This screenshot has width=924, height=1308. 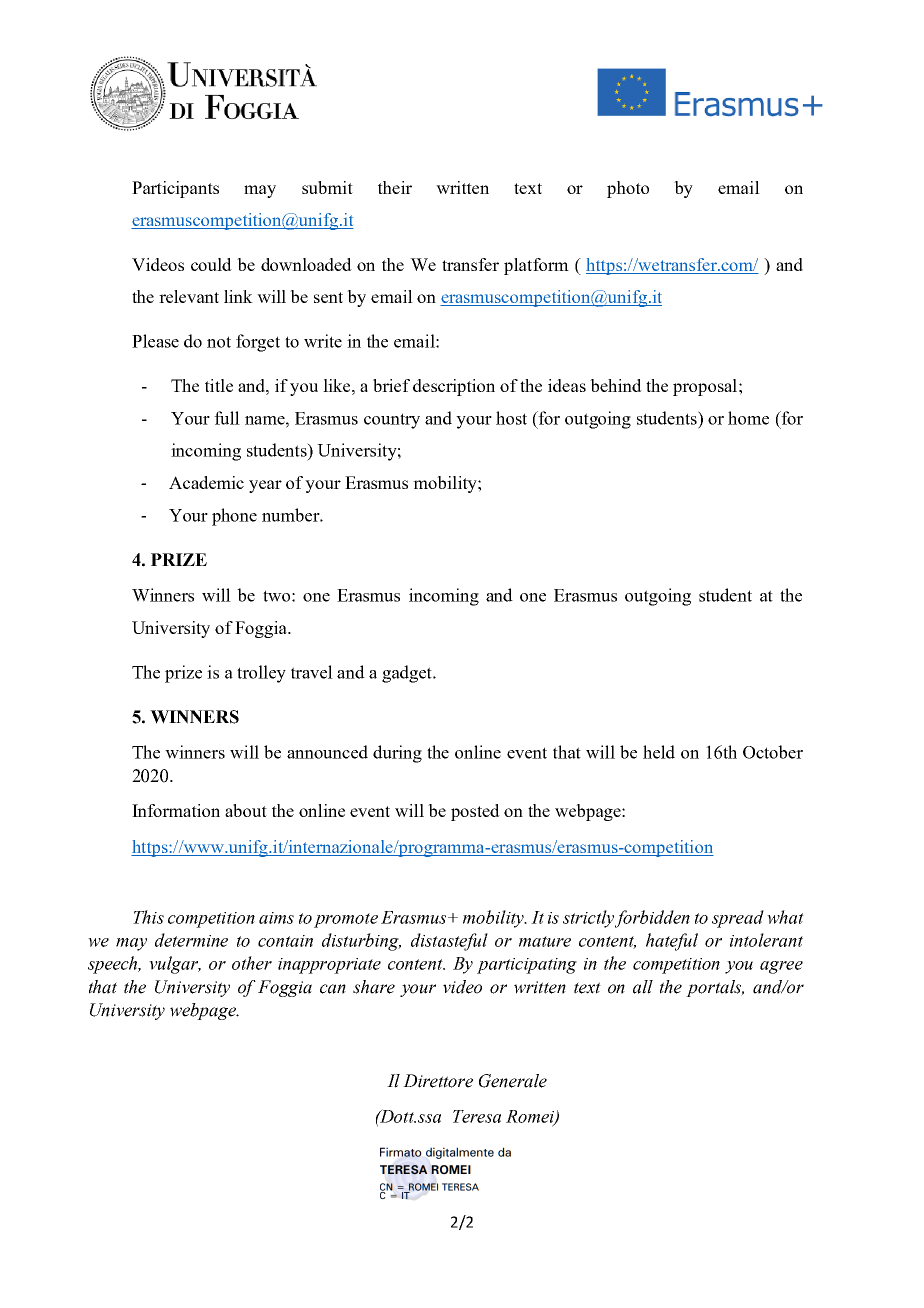 What do you see at coordinates (408, 674) in the screenshot?
I see `gadget` at bounding box center [408, 674].
